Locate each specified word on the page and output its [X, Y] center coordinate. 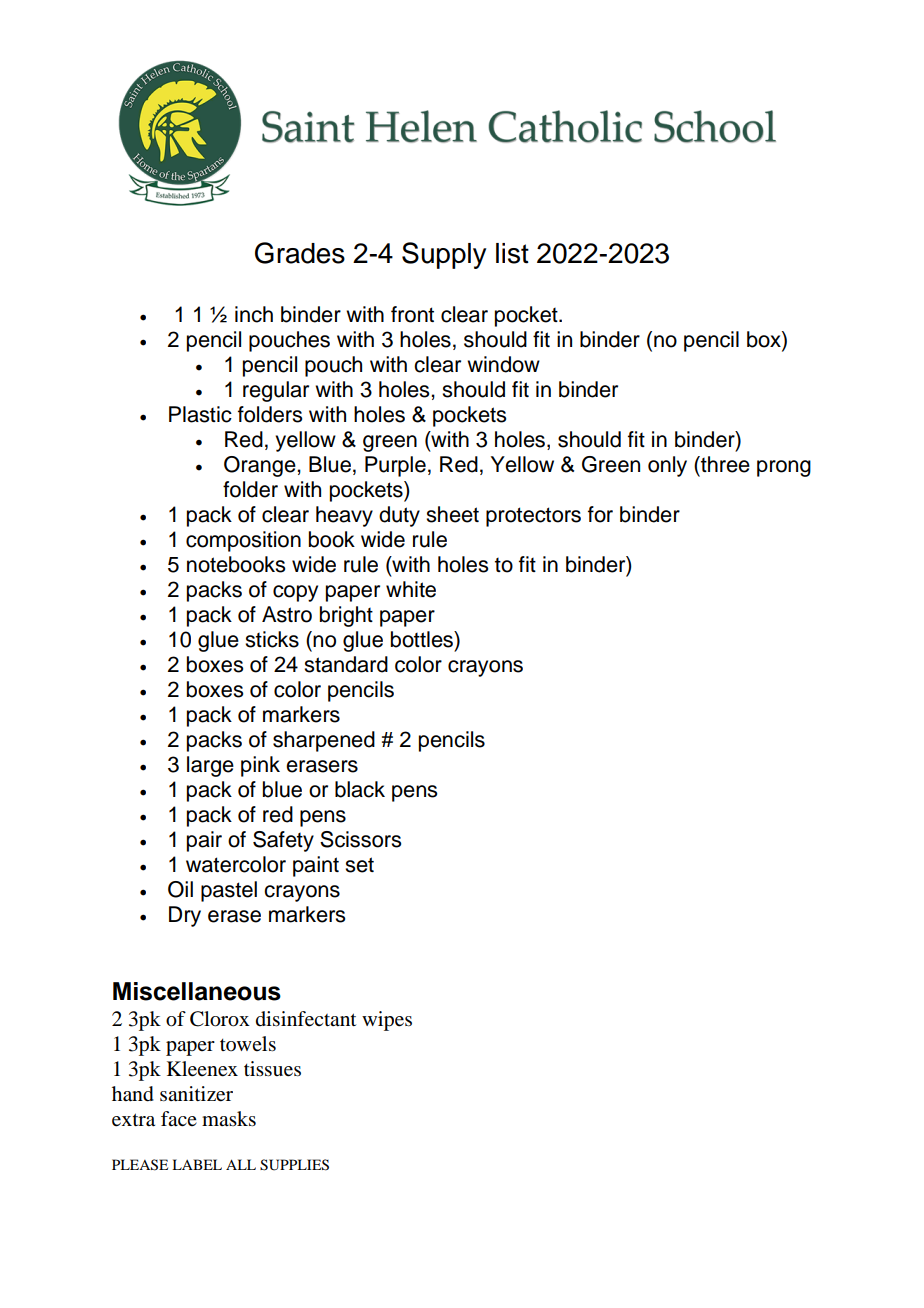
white [411, 589]
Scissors [360, 839]
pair [204, 841]
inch [254, 314]
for [600, 514]
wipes [387, 1021]
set [359, 865]
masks [229, 1119]
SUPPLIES [294, 1165]
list [512, 253]
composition [243, 541]
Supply [444, 255]
